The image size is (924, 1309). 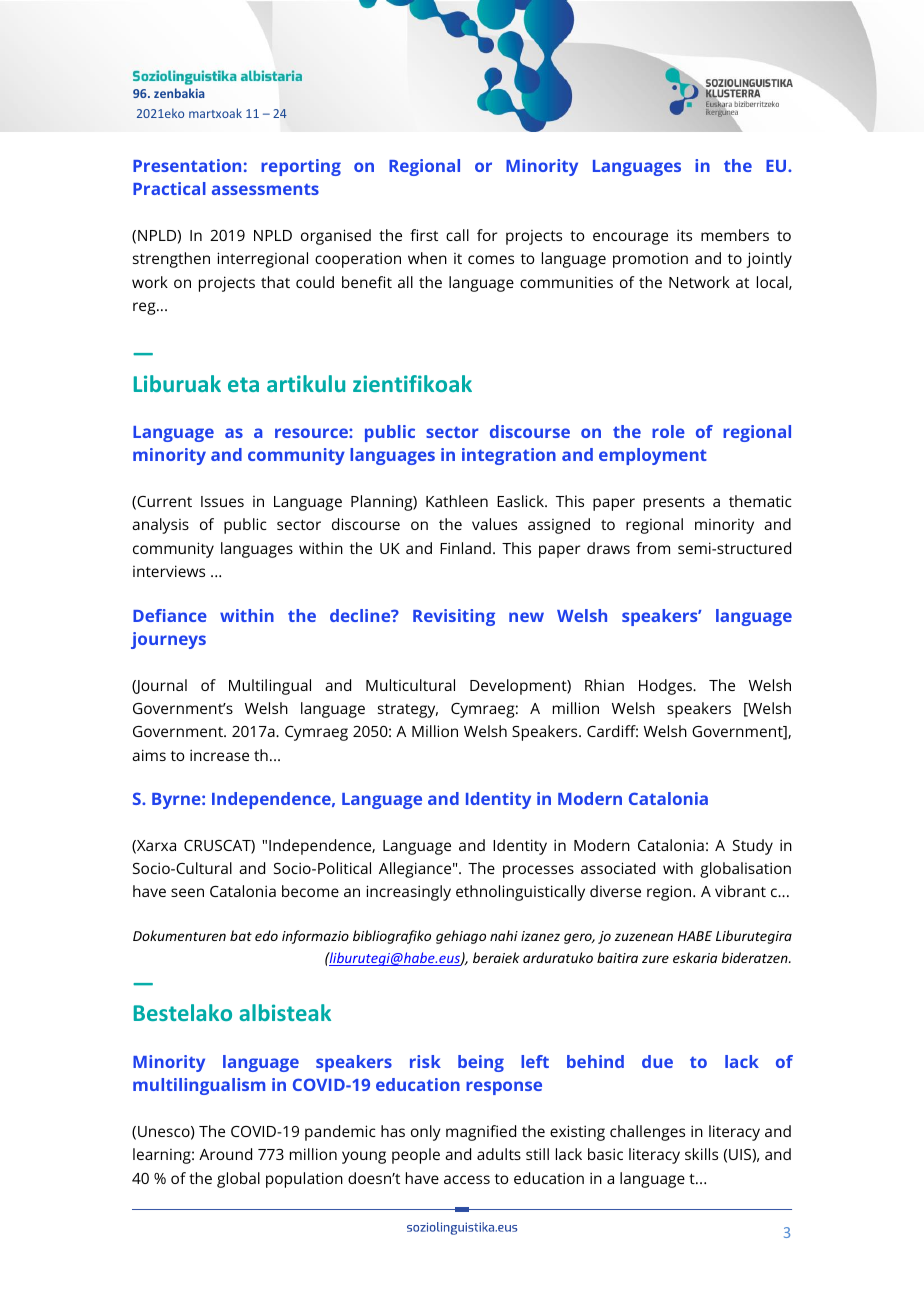 I want to click on magnified, so click(x=481, y=1133).
